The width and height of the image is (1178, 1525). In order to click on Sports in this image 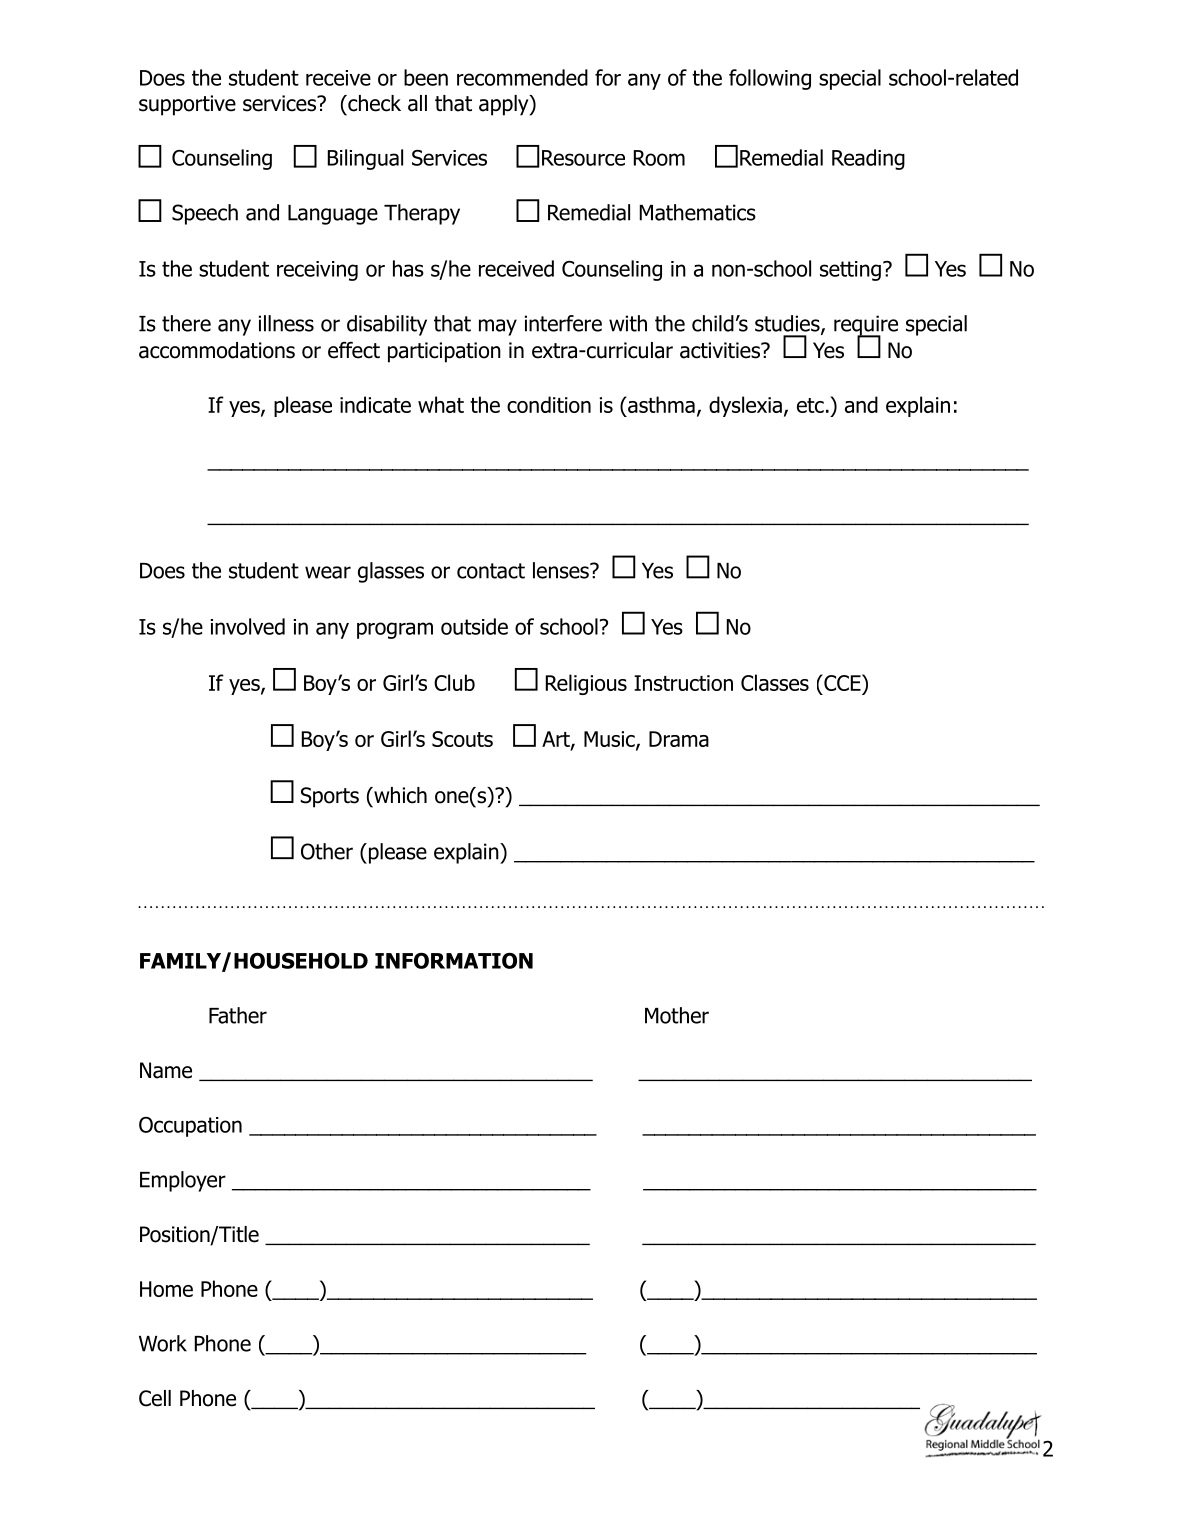, I will do `click(329, 797)`.
